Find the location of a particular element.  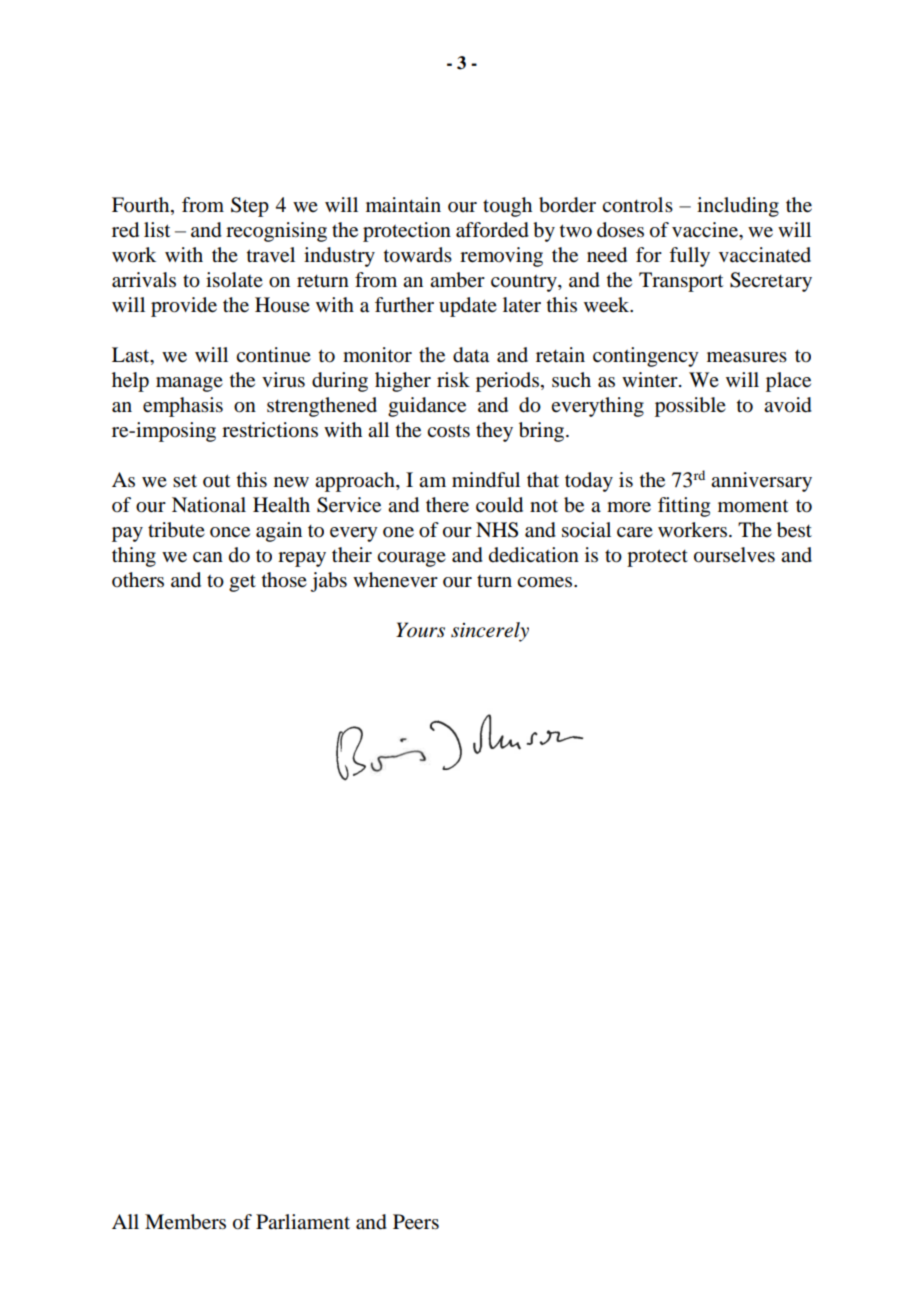

can is located at coordinates (208, 557).
